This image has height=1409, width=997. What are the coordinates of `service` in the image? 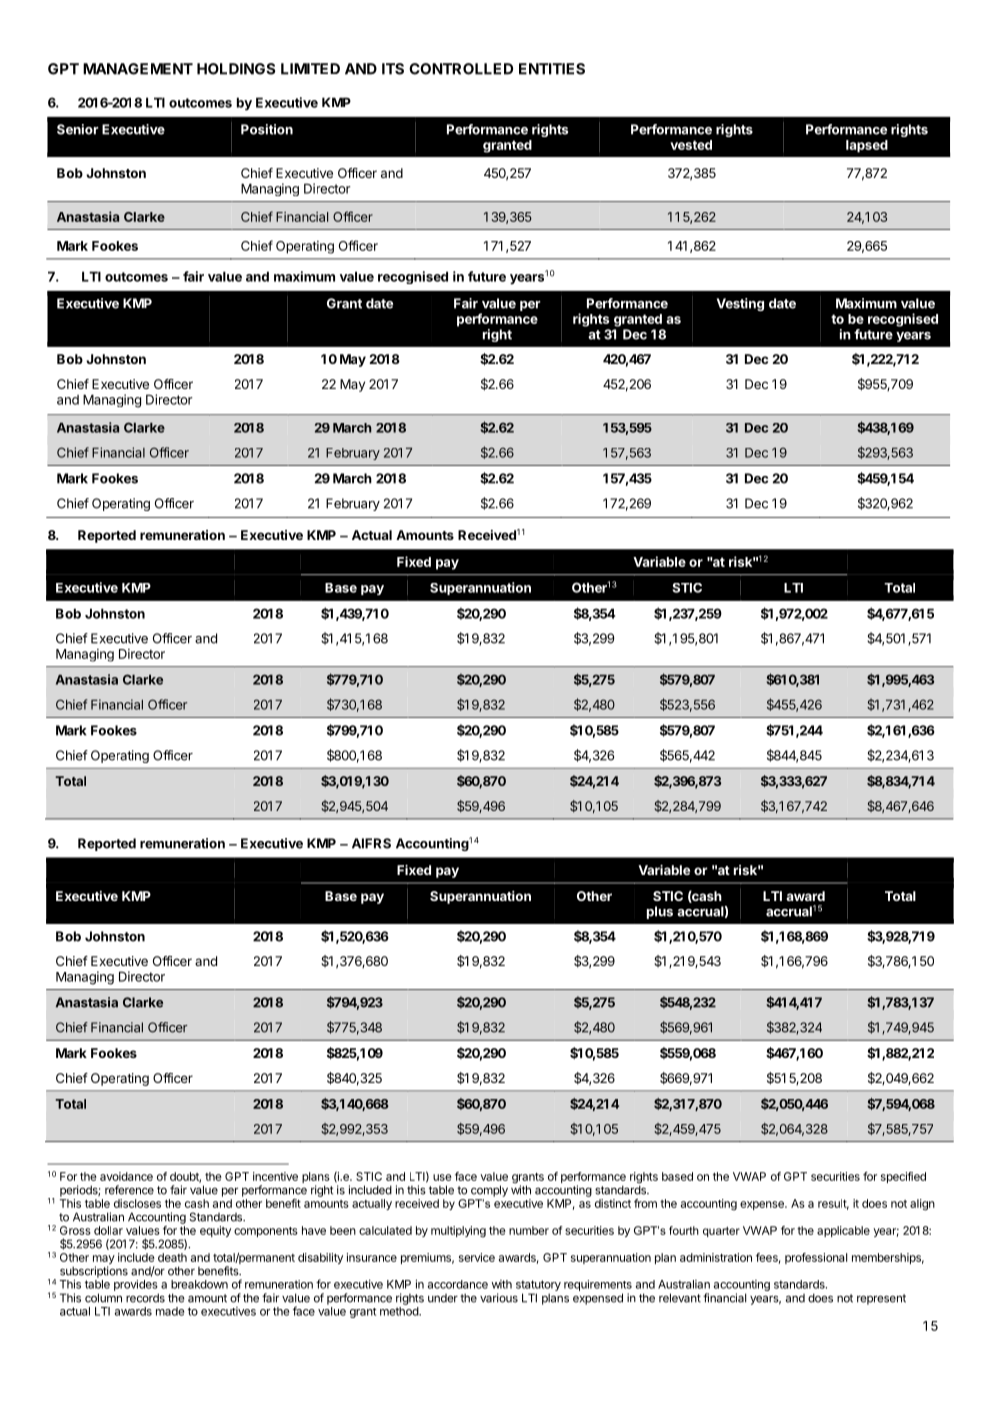 It's located at (477, 1257).
